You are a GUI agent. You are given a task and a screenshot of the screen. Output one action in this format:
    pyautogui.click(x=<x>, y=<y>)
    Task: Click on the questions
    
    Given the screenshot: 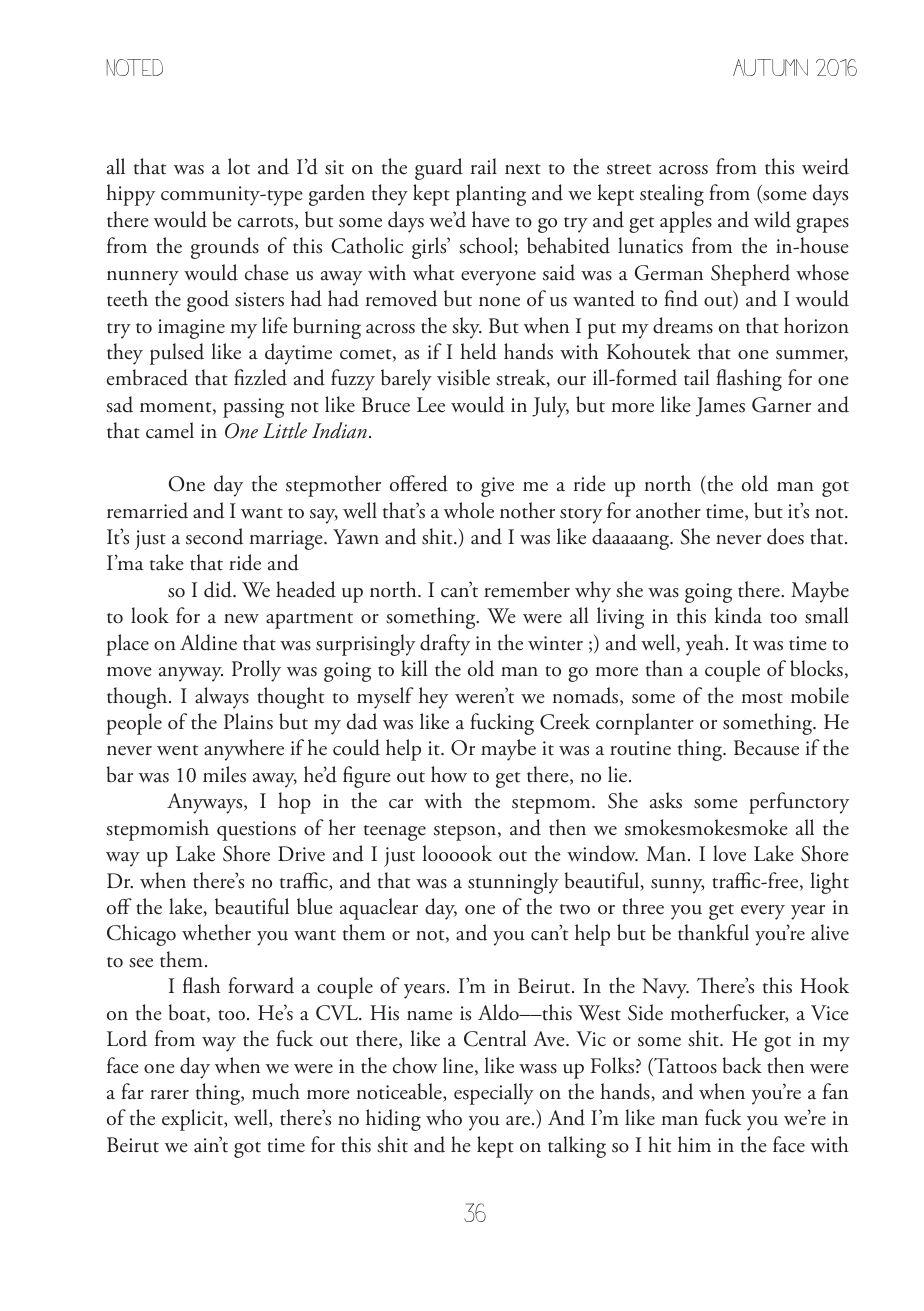 What is the action you would take?
    pyautogui.click(x=256, y=831)
